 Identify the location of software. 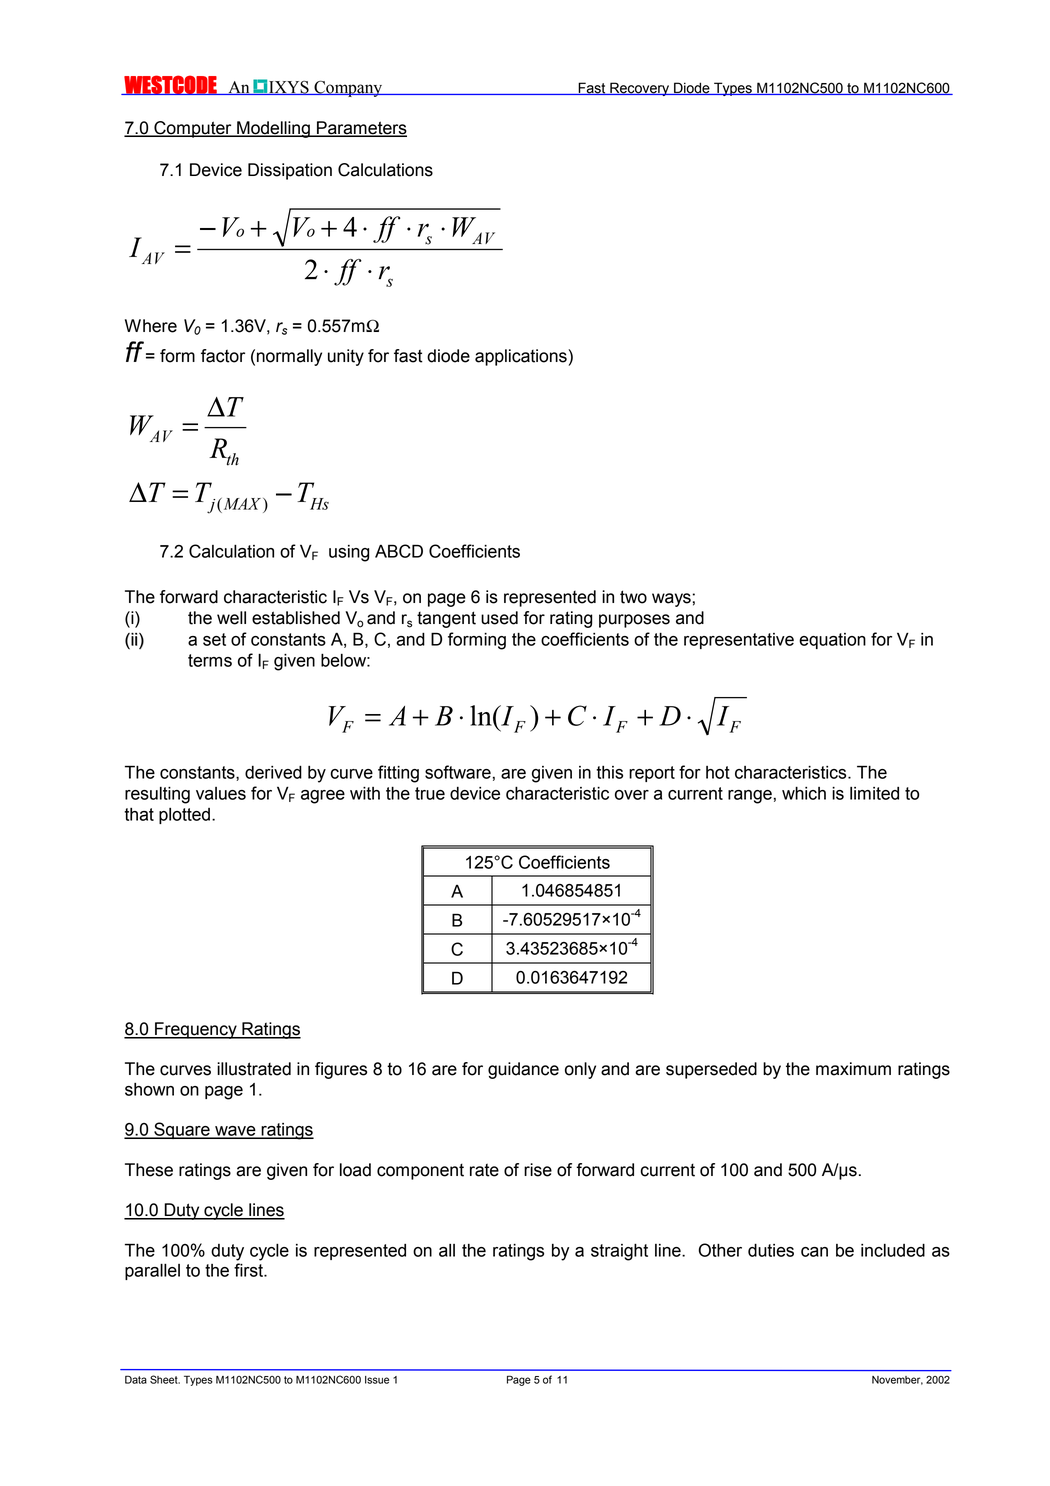
(458, 772).
